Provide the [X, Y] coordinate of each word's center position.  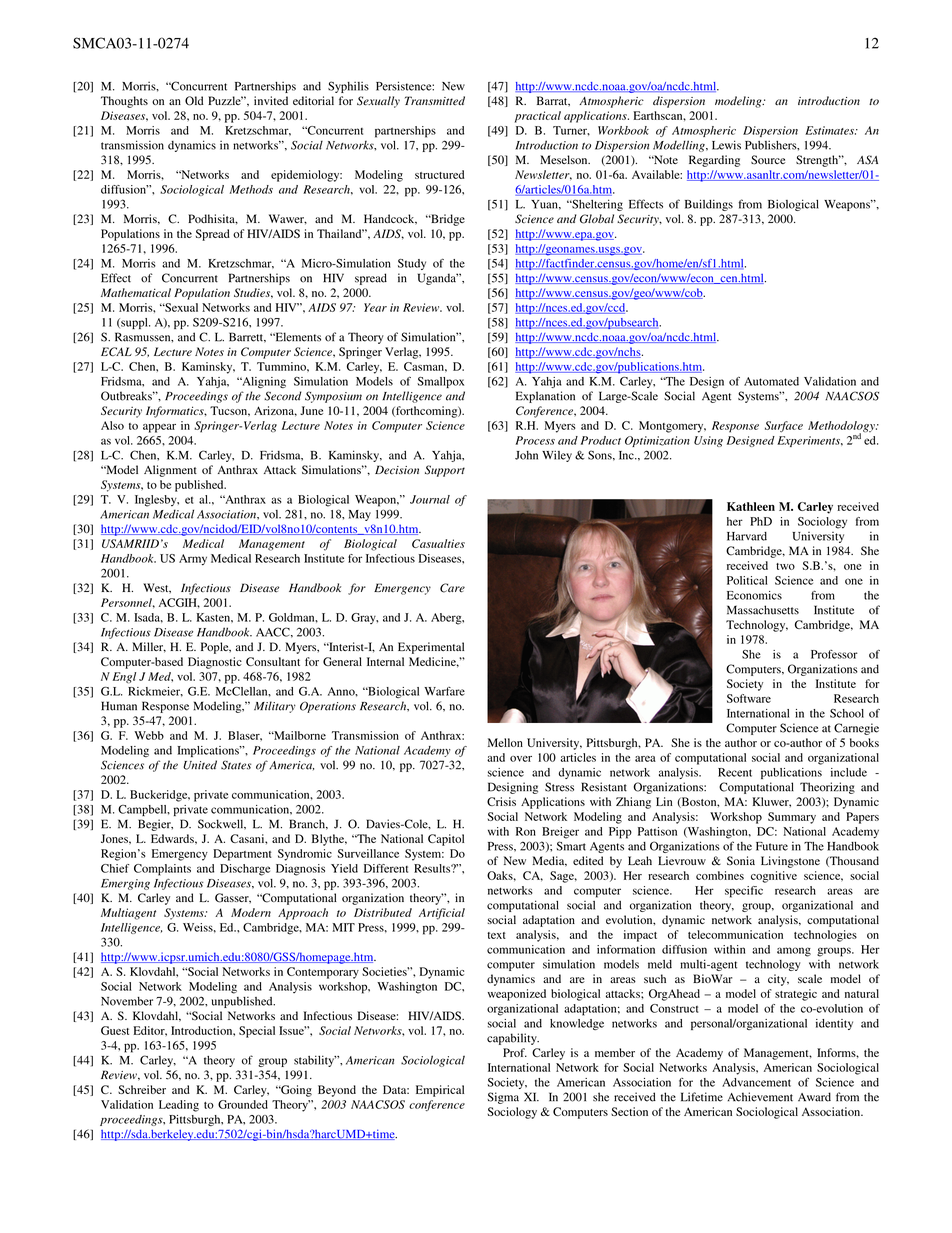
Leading [179, 1106]
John [526, 455]
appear [159, 428]
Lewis [726, 145]
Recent [735, 772]
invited [271, 100]
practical [538, 117]
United [200, 765]
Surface [784, 426]
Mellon [505, 742]
